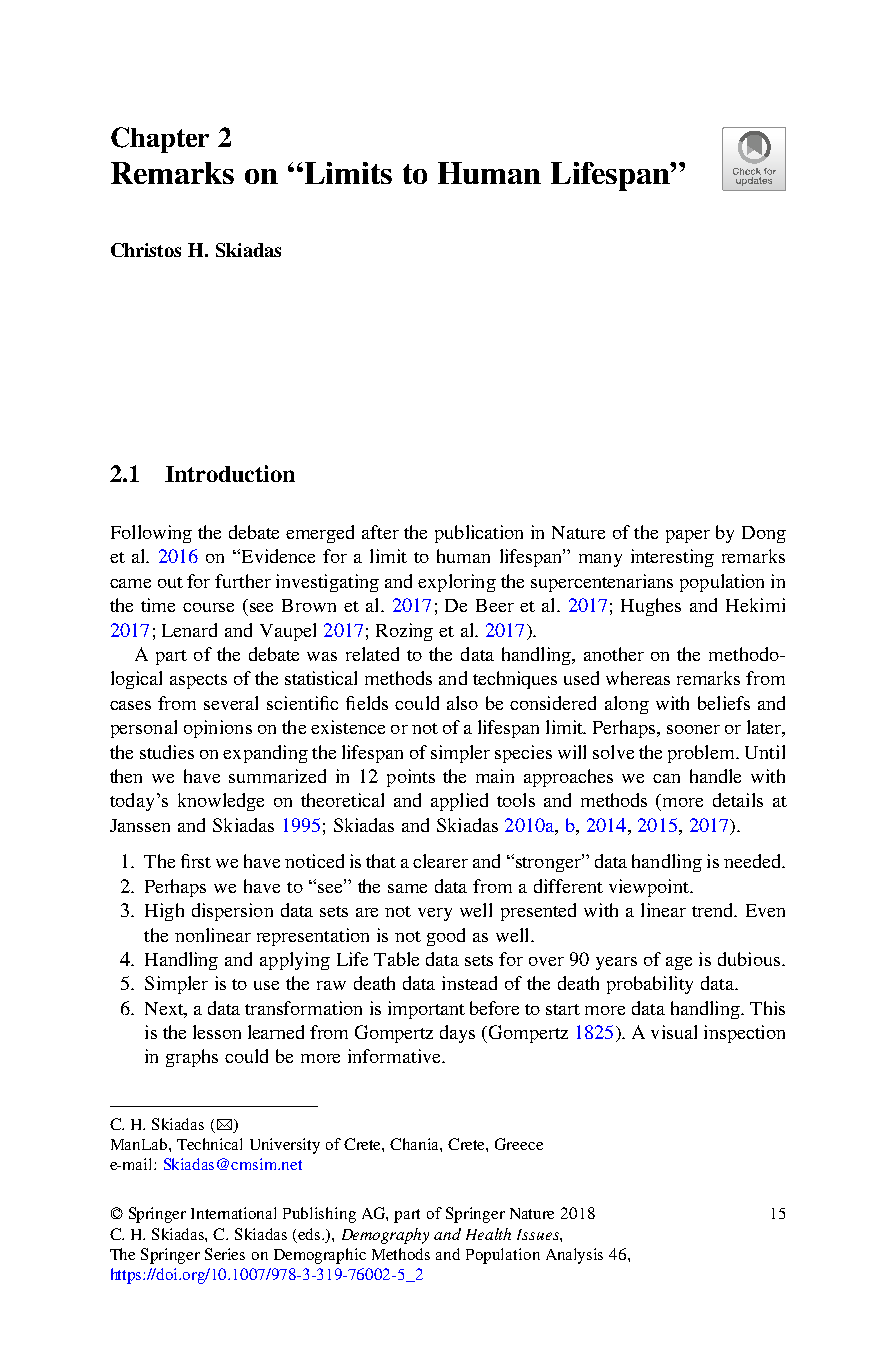  What do you see at coordinates (574, 1256) in the document?
I see `Analysis` at bounding box center [574, 1256].
